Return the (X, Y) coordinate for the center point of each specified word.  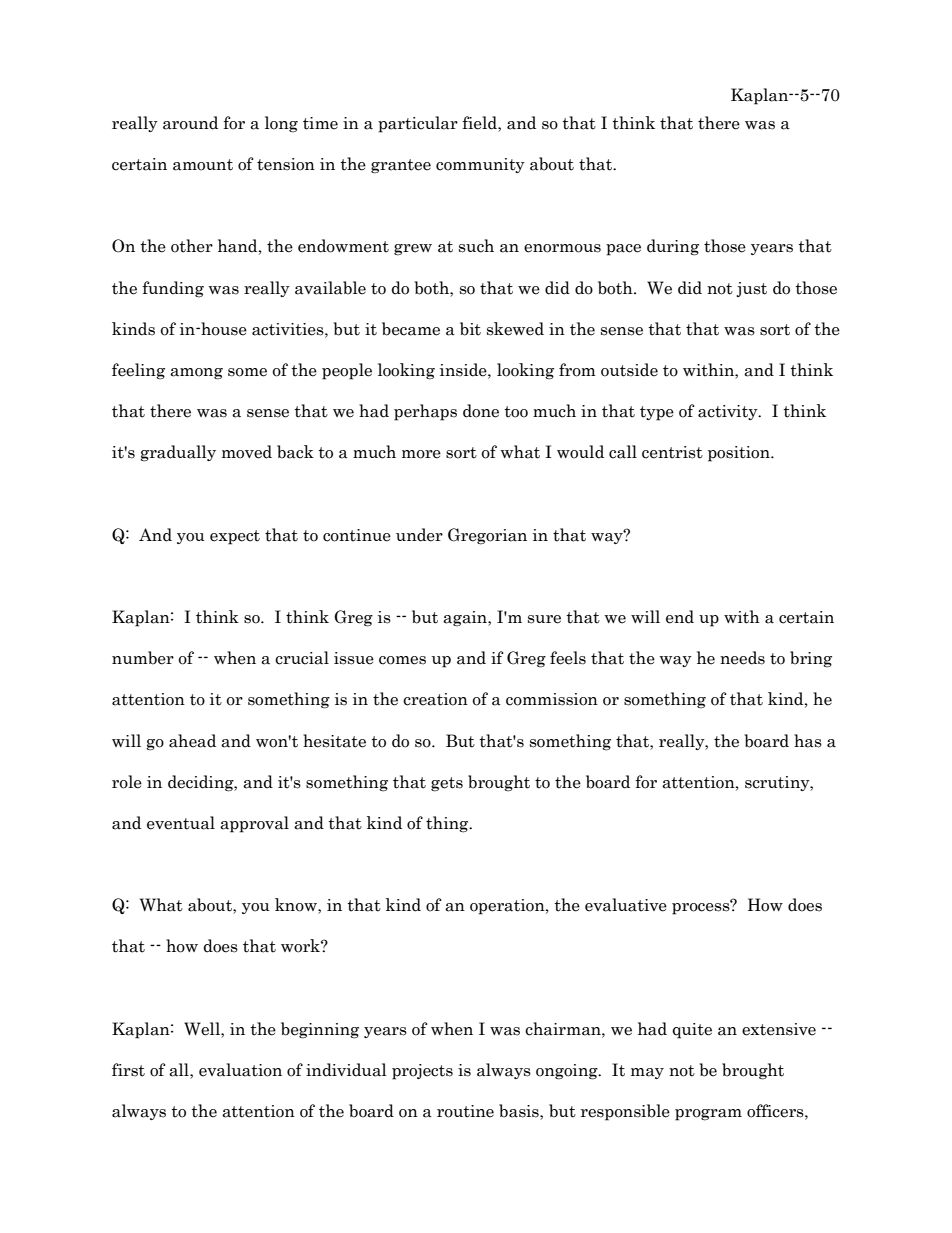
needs (742, 658)
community (480, 165)
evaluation (240, 1070)
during (673, 247)
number (143, 658)
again (466, 619)
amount (203, 165)
